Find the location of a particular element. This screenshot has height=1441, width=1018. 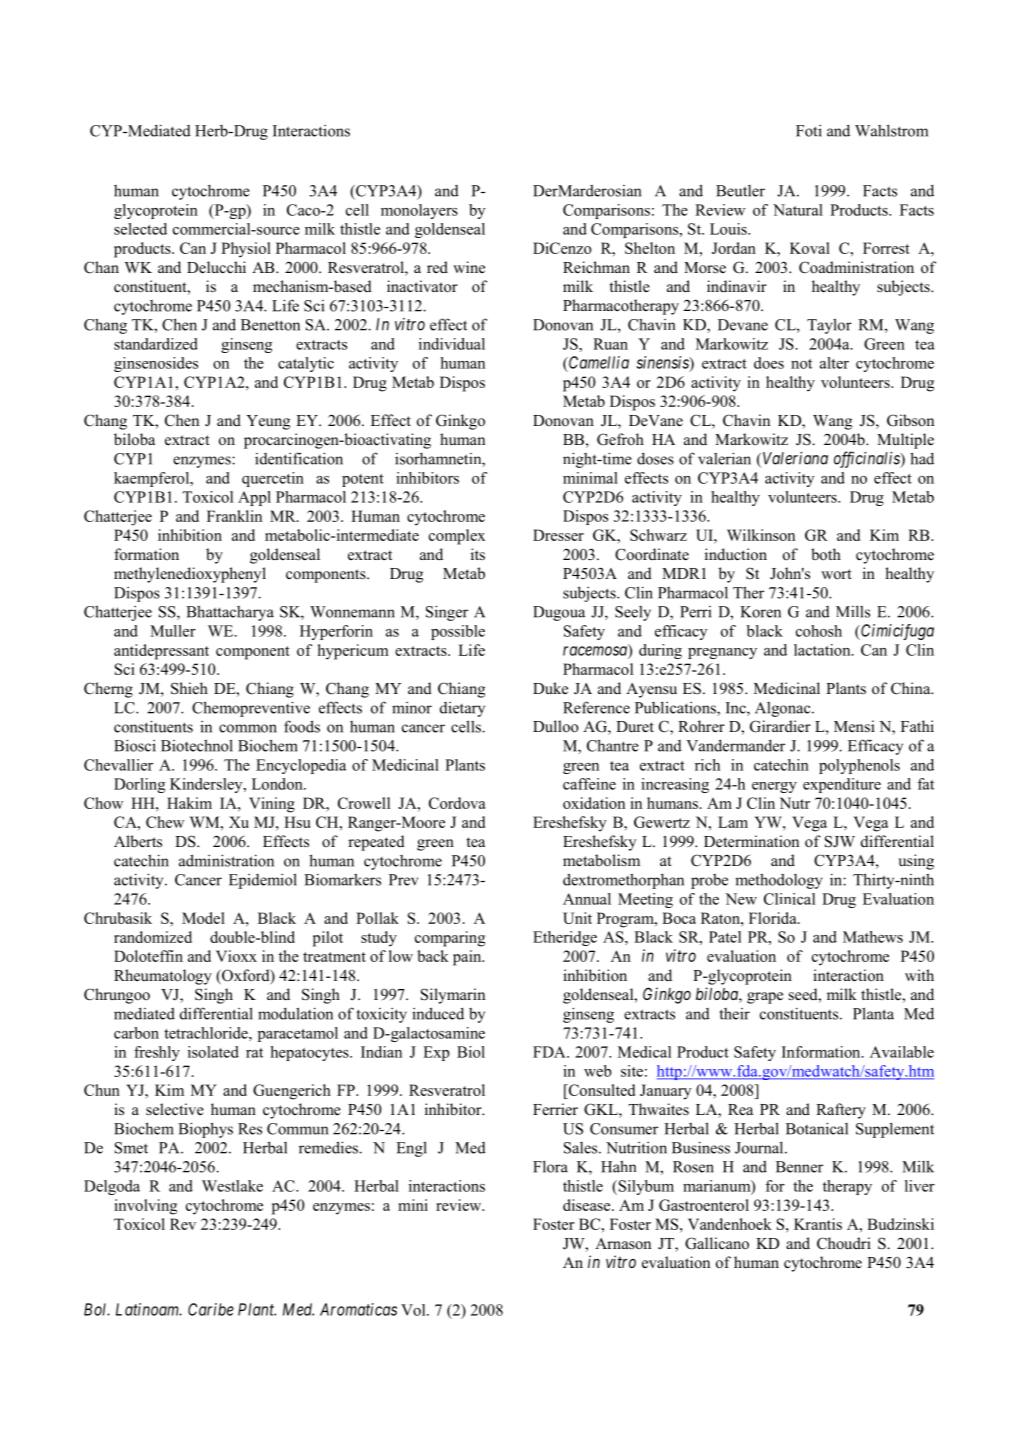

Caribe is located at coordinates (211, 1309).
